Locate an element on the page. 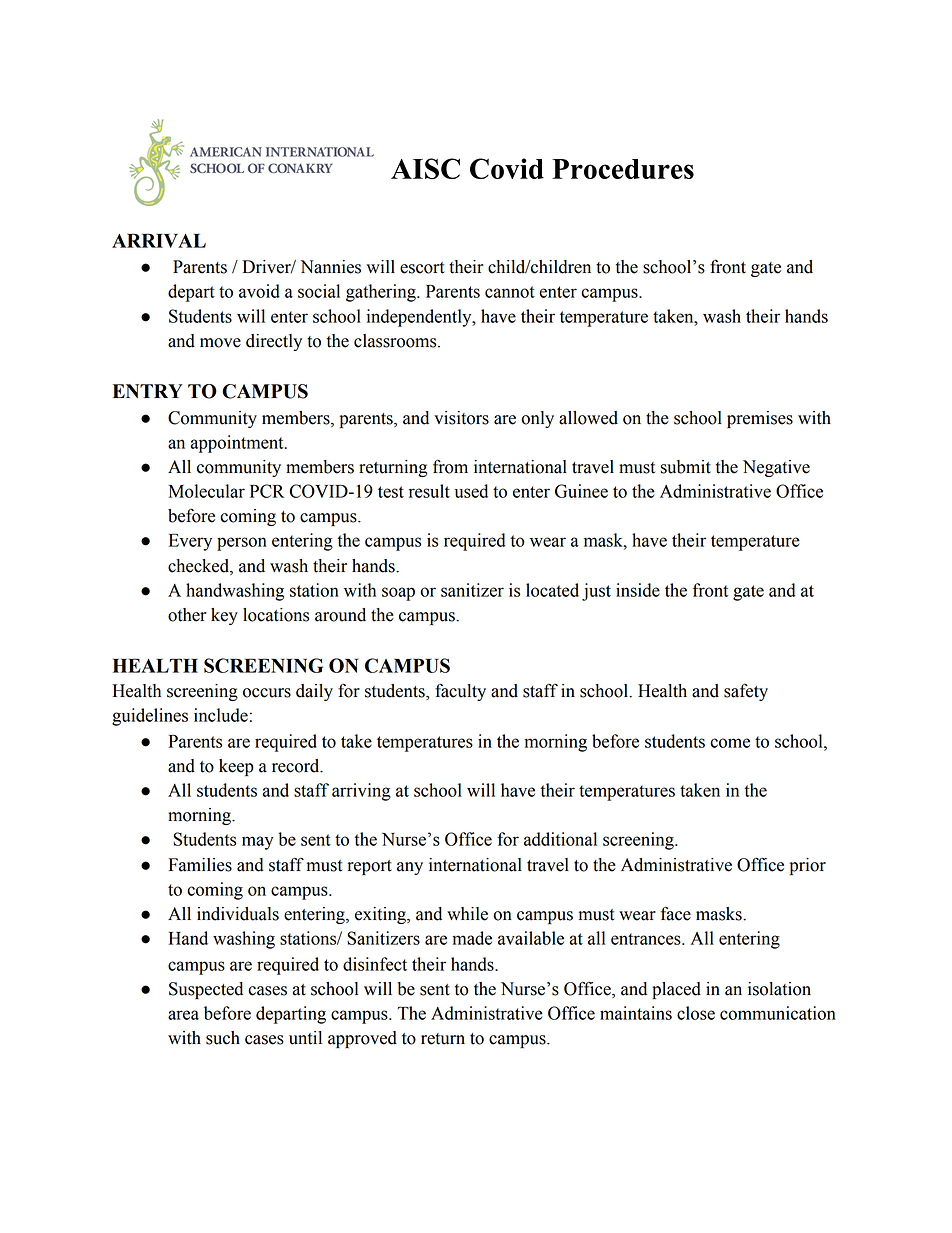 Image resolution: width=952 pixels, height=1233 pixels. such is located at coordinates (223, 1038).
